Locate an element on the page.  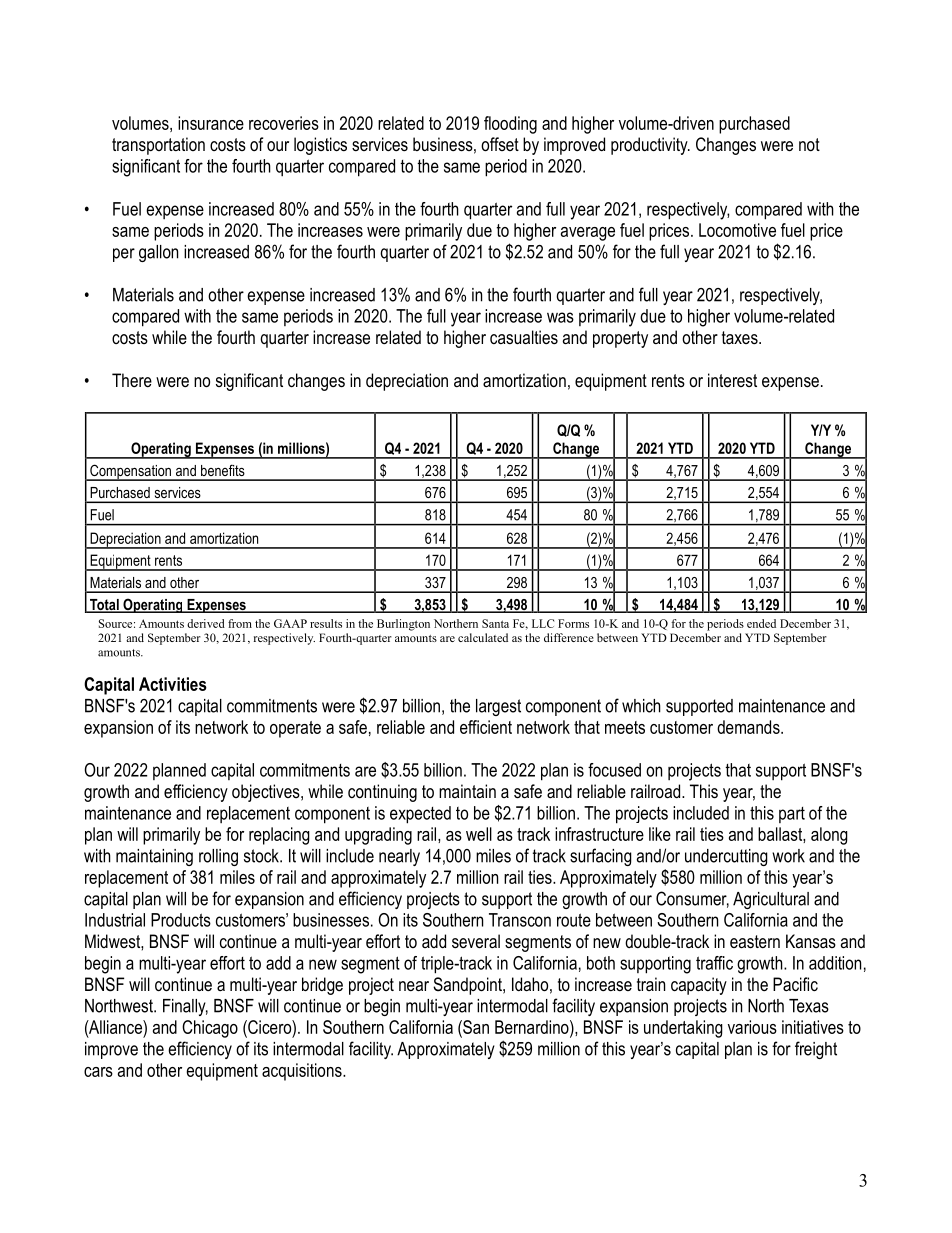
offset is located at coordinates (500, 144).
